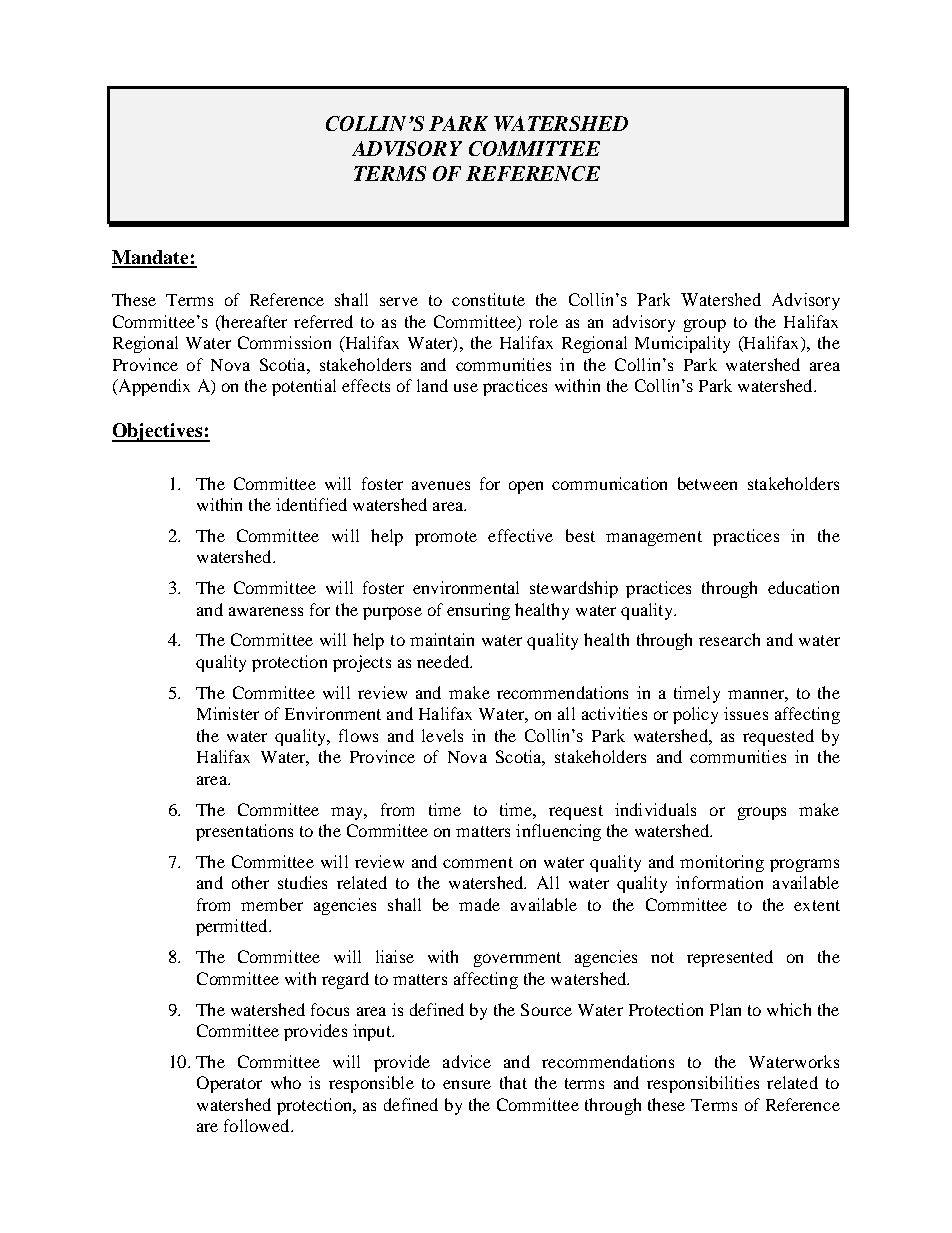  What do you see at coordinates (228, 713) in the image?
I see `Minister` at bounding box center [228, 713].
